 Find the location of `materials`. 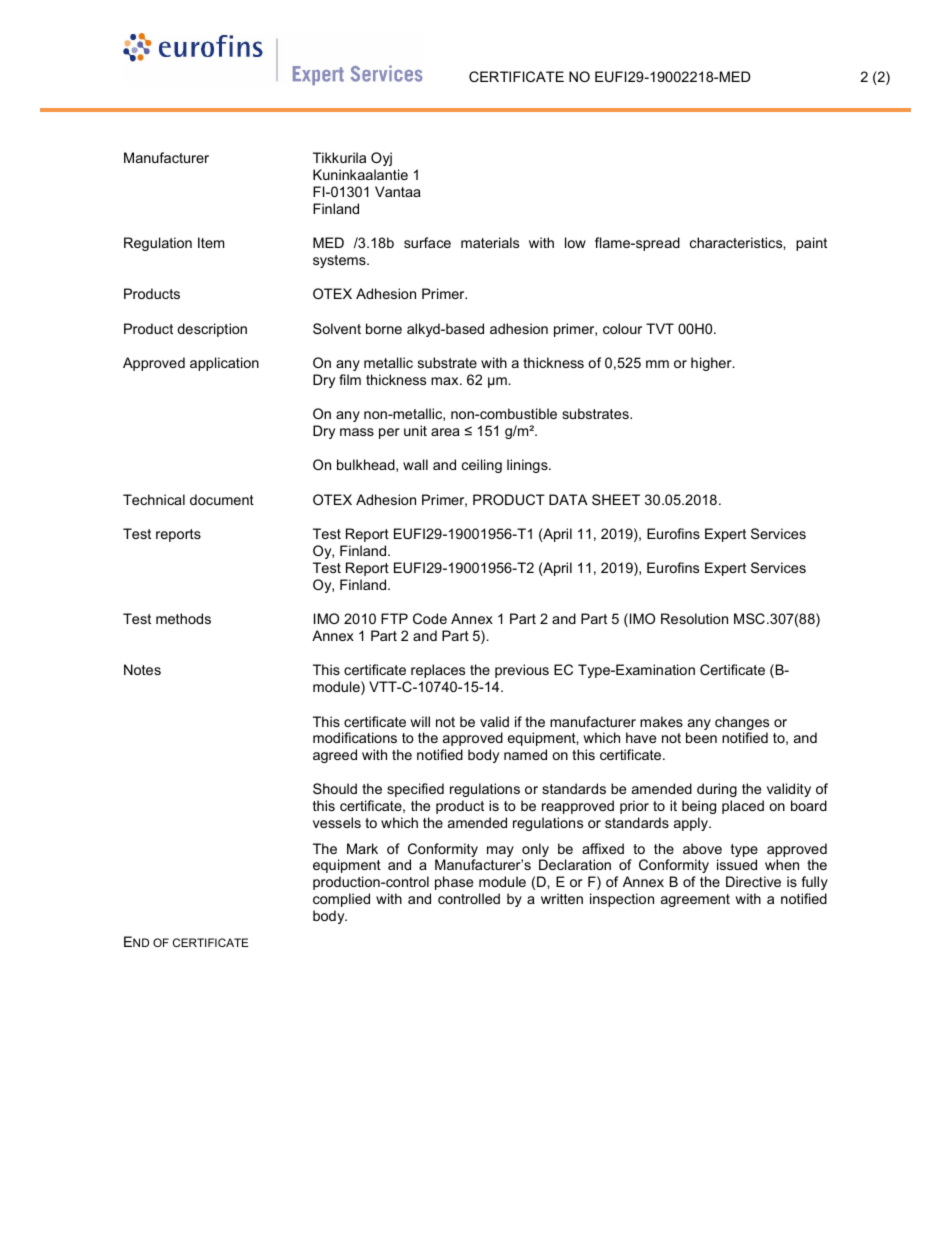

materials is located at coordinates (490, 242).
